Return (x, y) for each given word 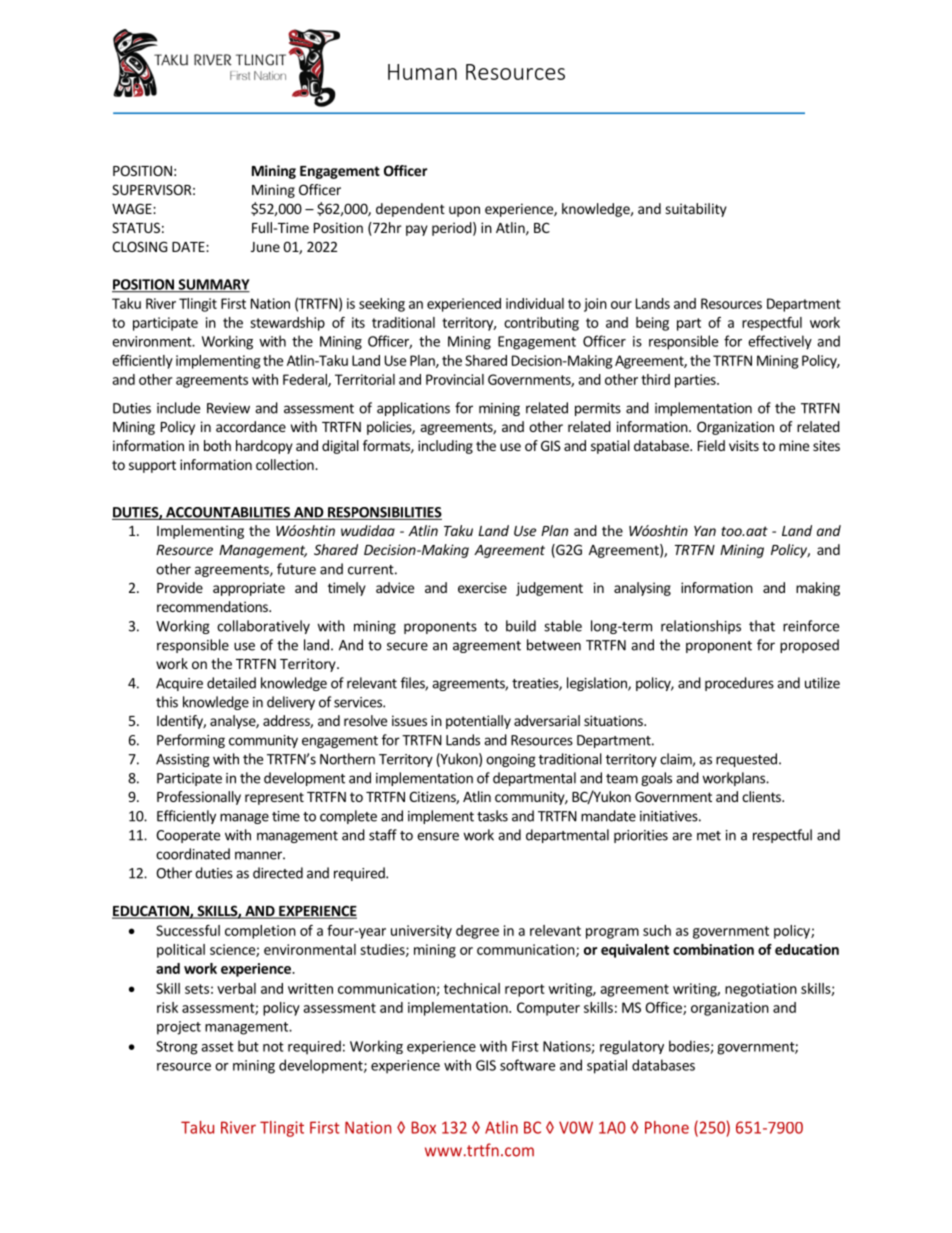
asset (217, 1047)
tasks (492, 816)
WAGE (133, 208)
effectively (780, 342)
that (762, 626)
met (709, 836)
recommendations (213, 606)
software (527, 1065)
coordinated (193, 854)
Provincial (455, 379)
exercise (482, 587)
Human (422, 72)
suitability (696, 210)
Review (228, 408)
